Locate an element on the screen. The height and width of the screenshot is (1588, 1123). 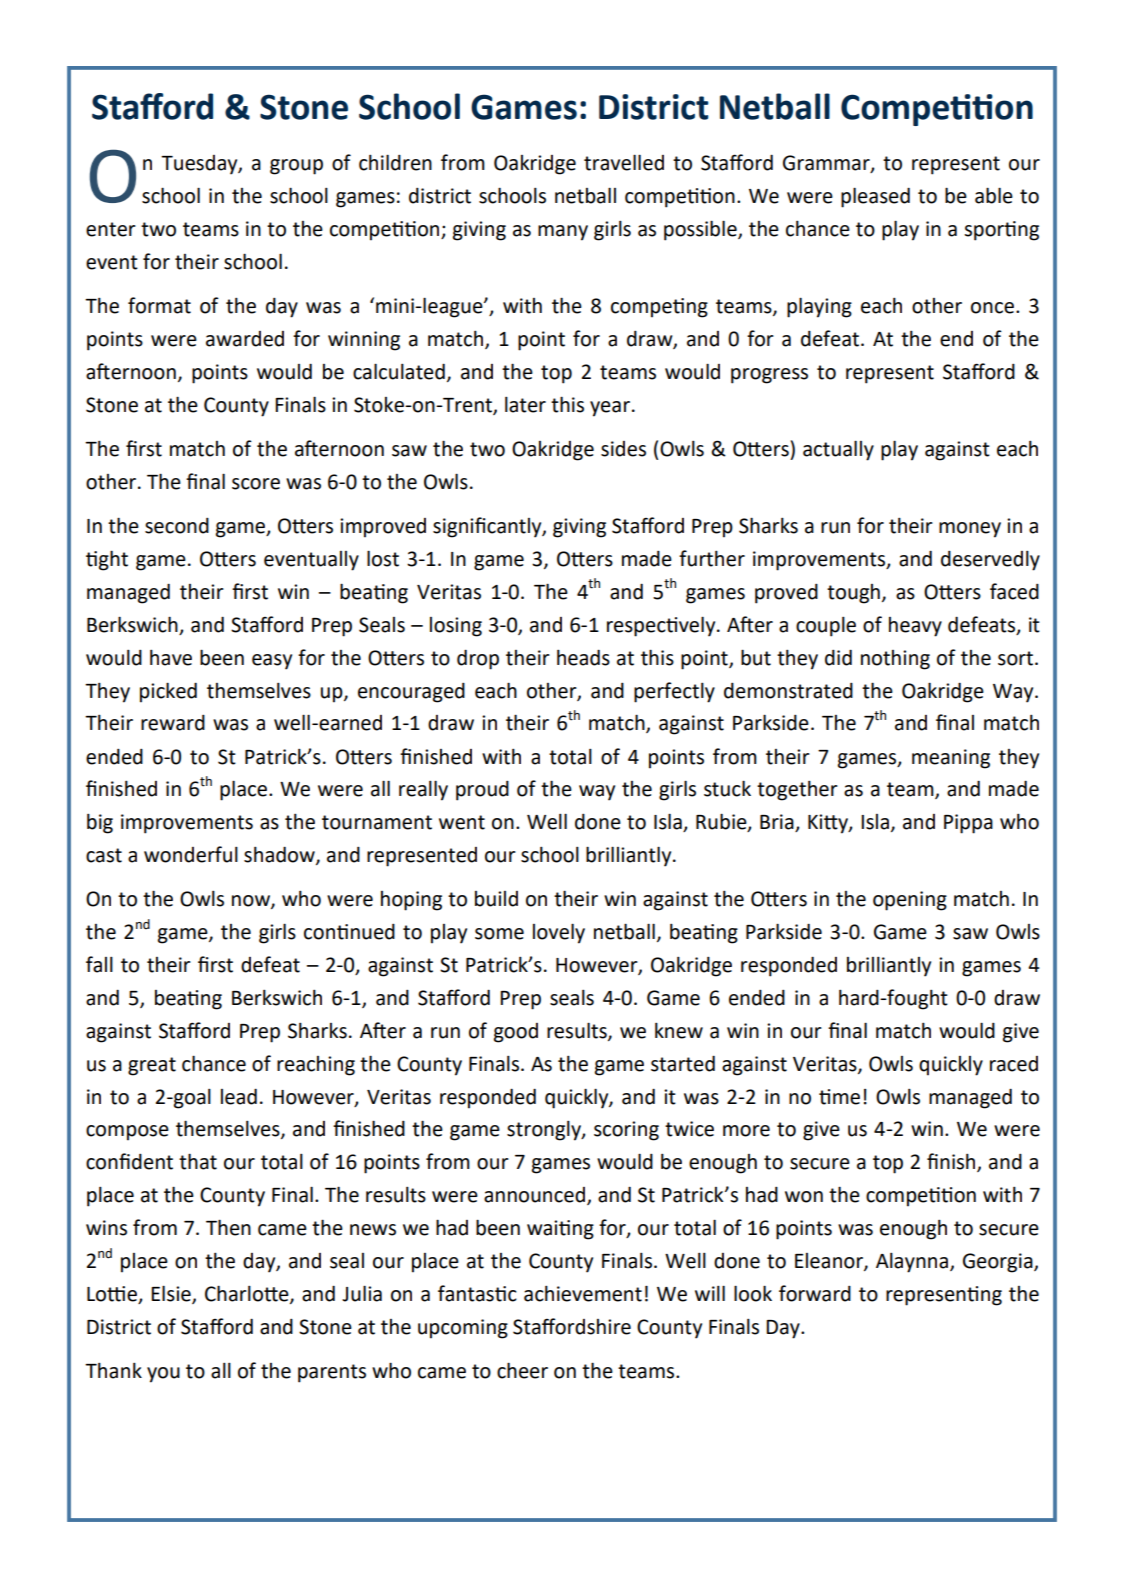
proud is located at coordinates (482, 791).
